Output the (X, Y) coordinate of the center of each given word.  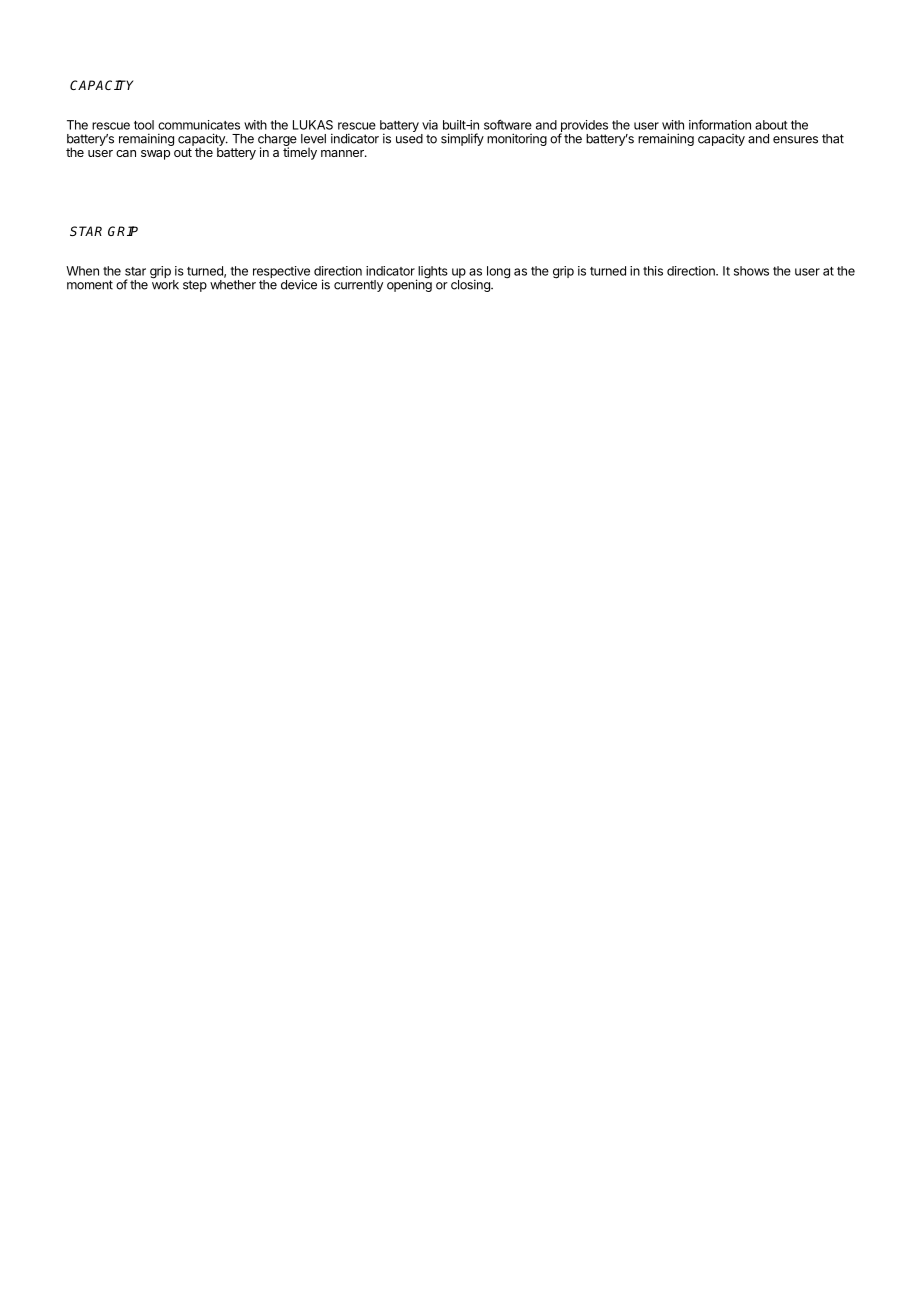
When (82, 271)
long (498, 272)
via (430, 125)
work (165, 284)
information (720, 125)
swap (155, 155)
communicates (199, 125)
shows (751, 271)
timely (300, 152)
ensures (795, 140)
